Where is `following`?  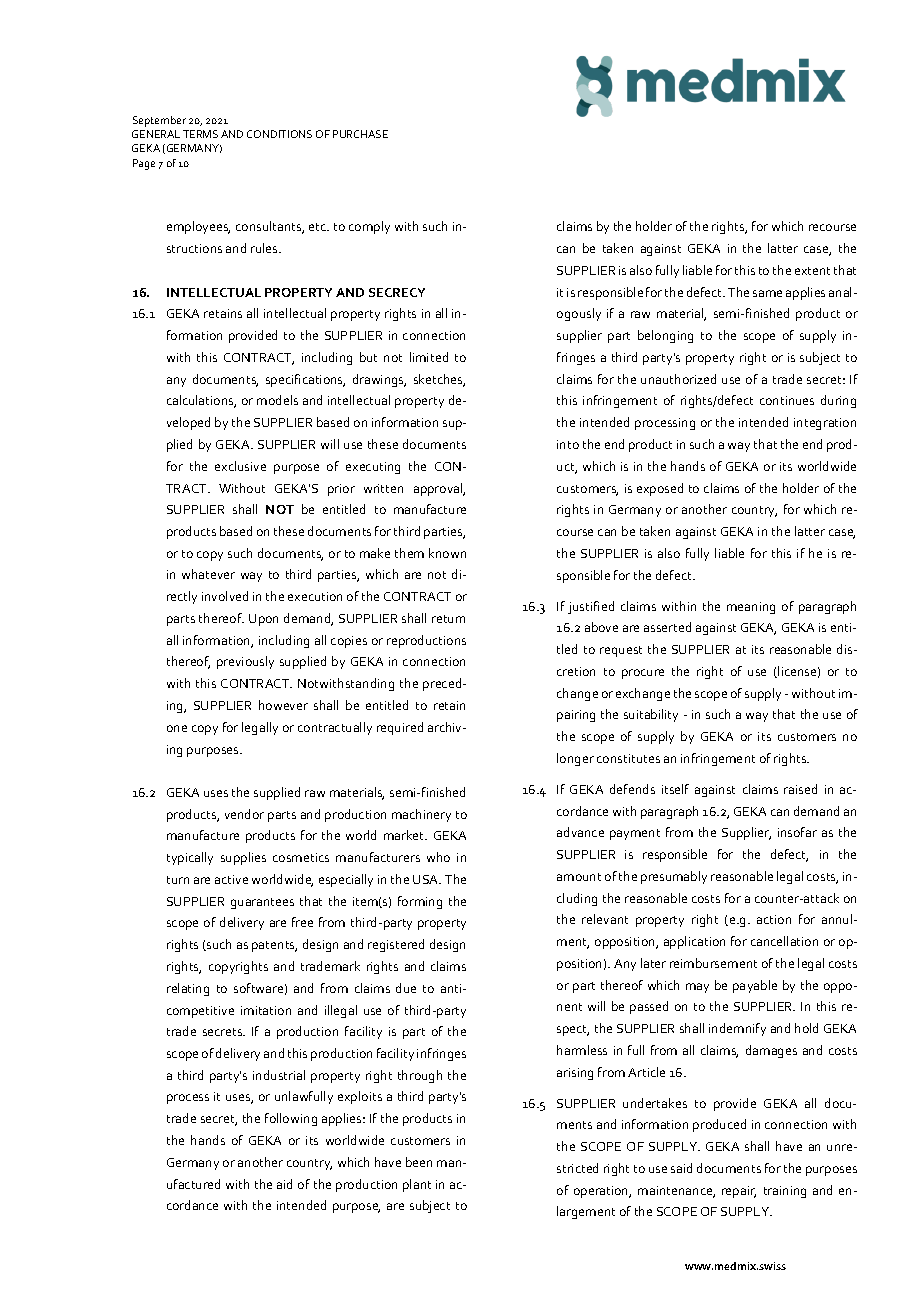 following is located at coordinates (291, 1119).
